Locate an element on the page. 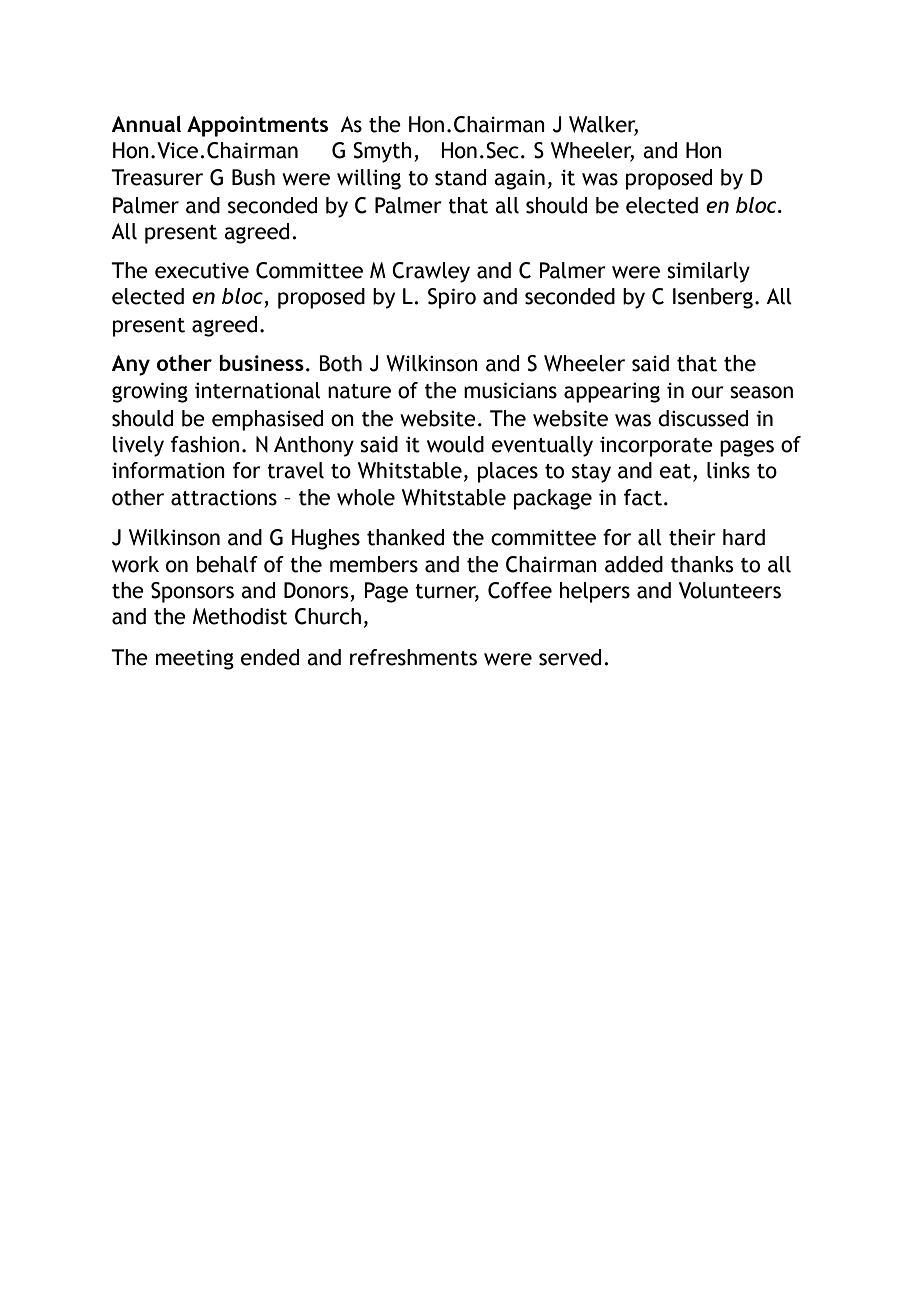 Image resolution: width=924 pixels, height=1308 pixels. again is located at coordinates (519, 179).
